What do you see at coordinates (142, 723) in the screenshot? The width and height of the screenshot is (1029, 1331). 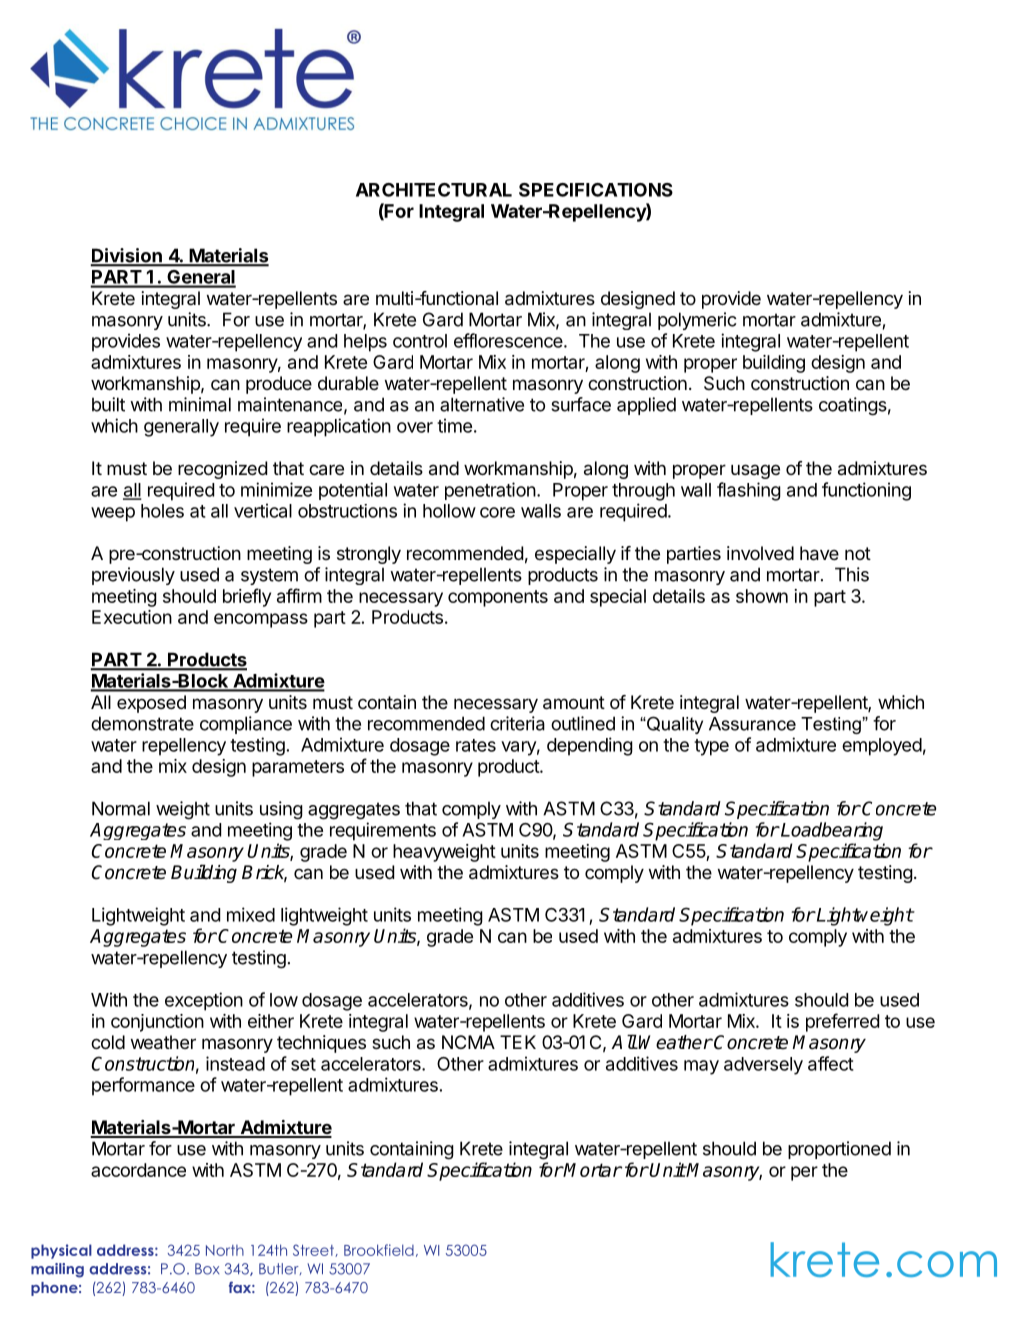 I see `demonstrate` at bounding box center [142, 723].
